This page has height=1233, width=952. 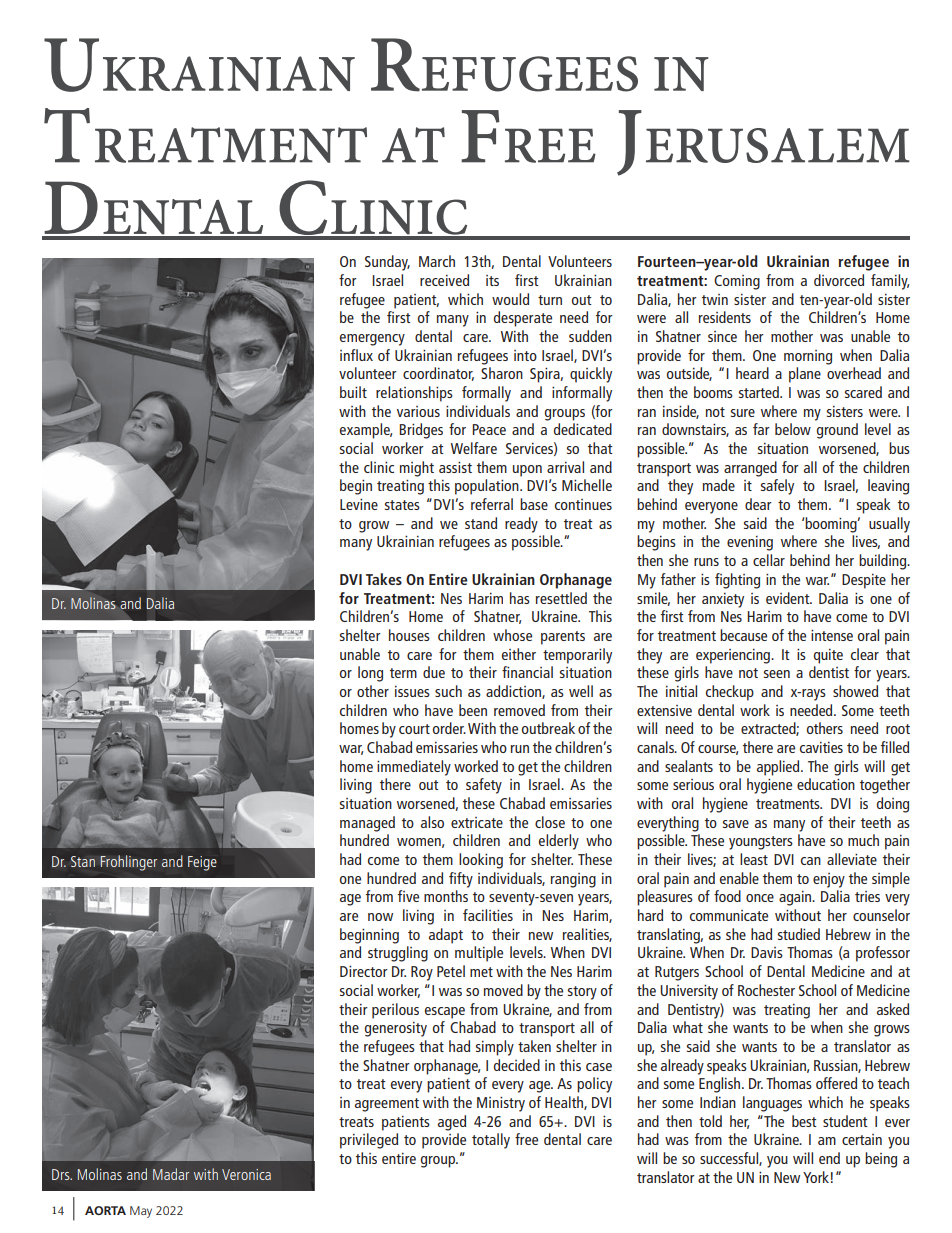 I want to click on influx, so click(x=356, y=355).
